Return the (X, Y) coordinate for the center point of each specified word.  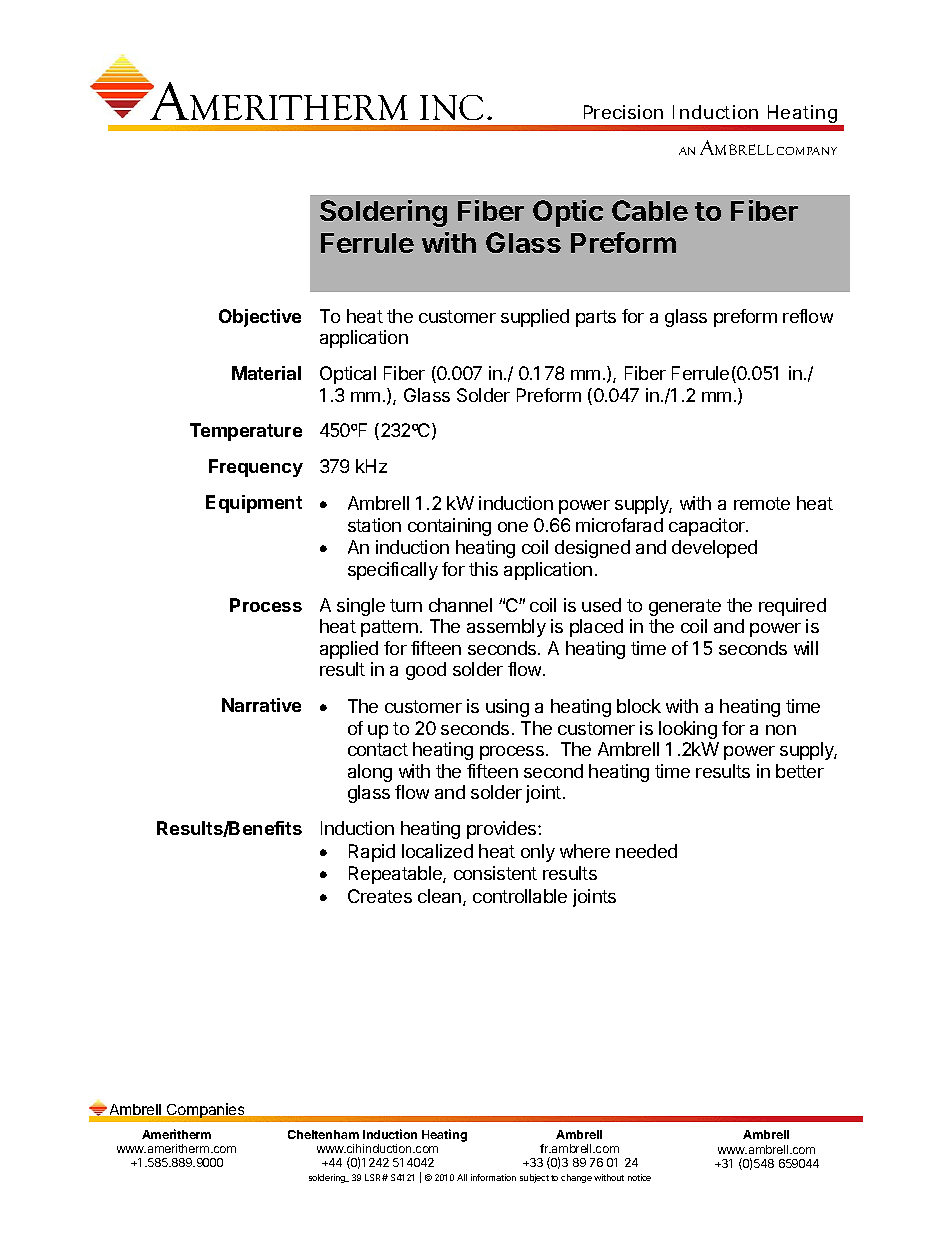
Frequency (256, 468)
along (370, 773)
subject (534, 1178)
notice (639, 1177)
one (513, 527)
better (800, 771)
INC (451, 107)
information (493, 1177)
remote (762, 503)
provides (503, 830)
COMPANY (807, 151)
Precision (623, 112)
